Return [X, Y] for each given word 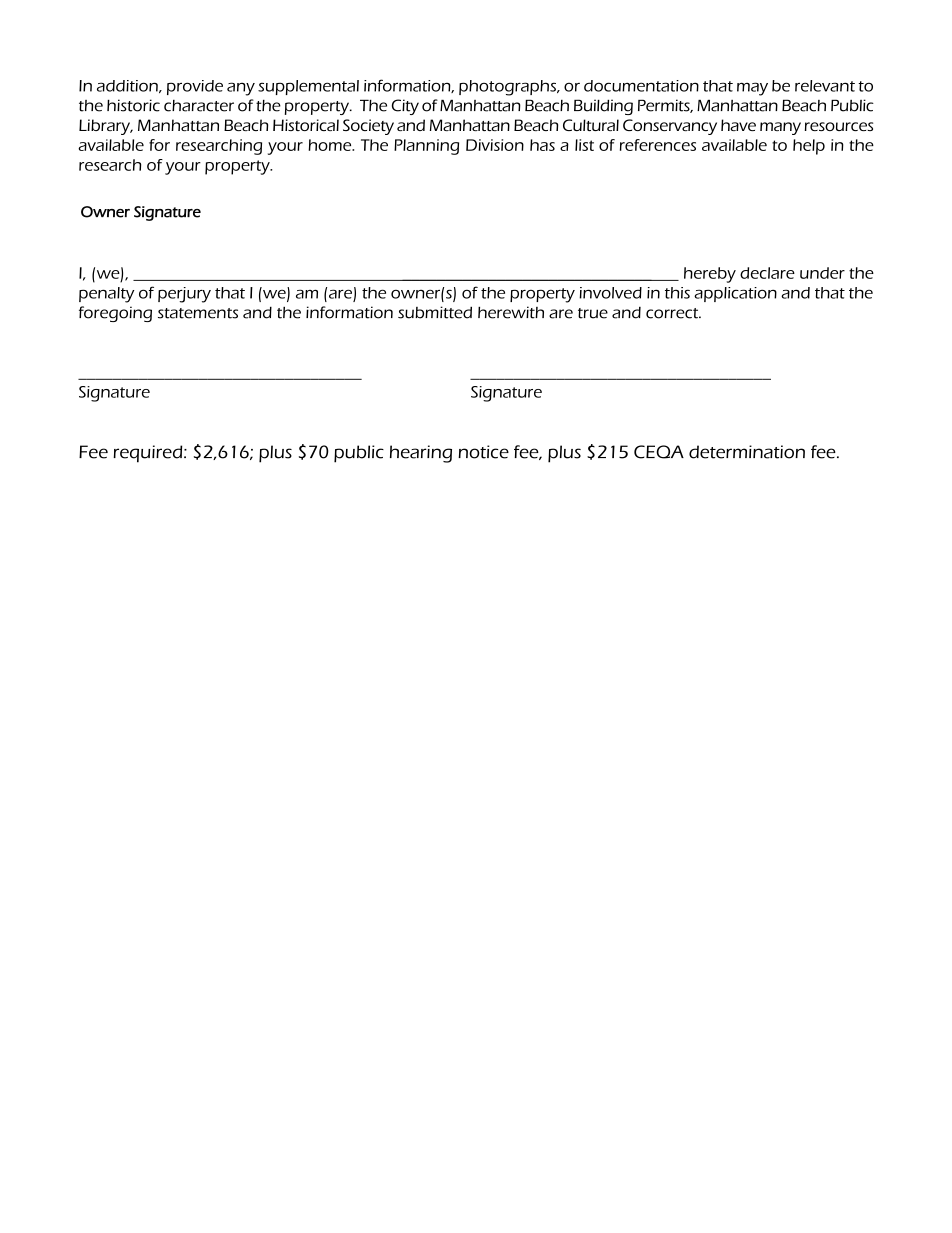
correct [673, 313]
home [331, 145]
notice [483, 452]
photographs [508, 88]
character [199, 106]
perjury [184, 295]
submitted [435, 312]
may [752, 89]
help [809, 147]
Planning [426, 147]
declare [767, 273]
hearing [421, 454]
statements [198, 313]
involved [610, 293]
